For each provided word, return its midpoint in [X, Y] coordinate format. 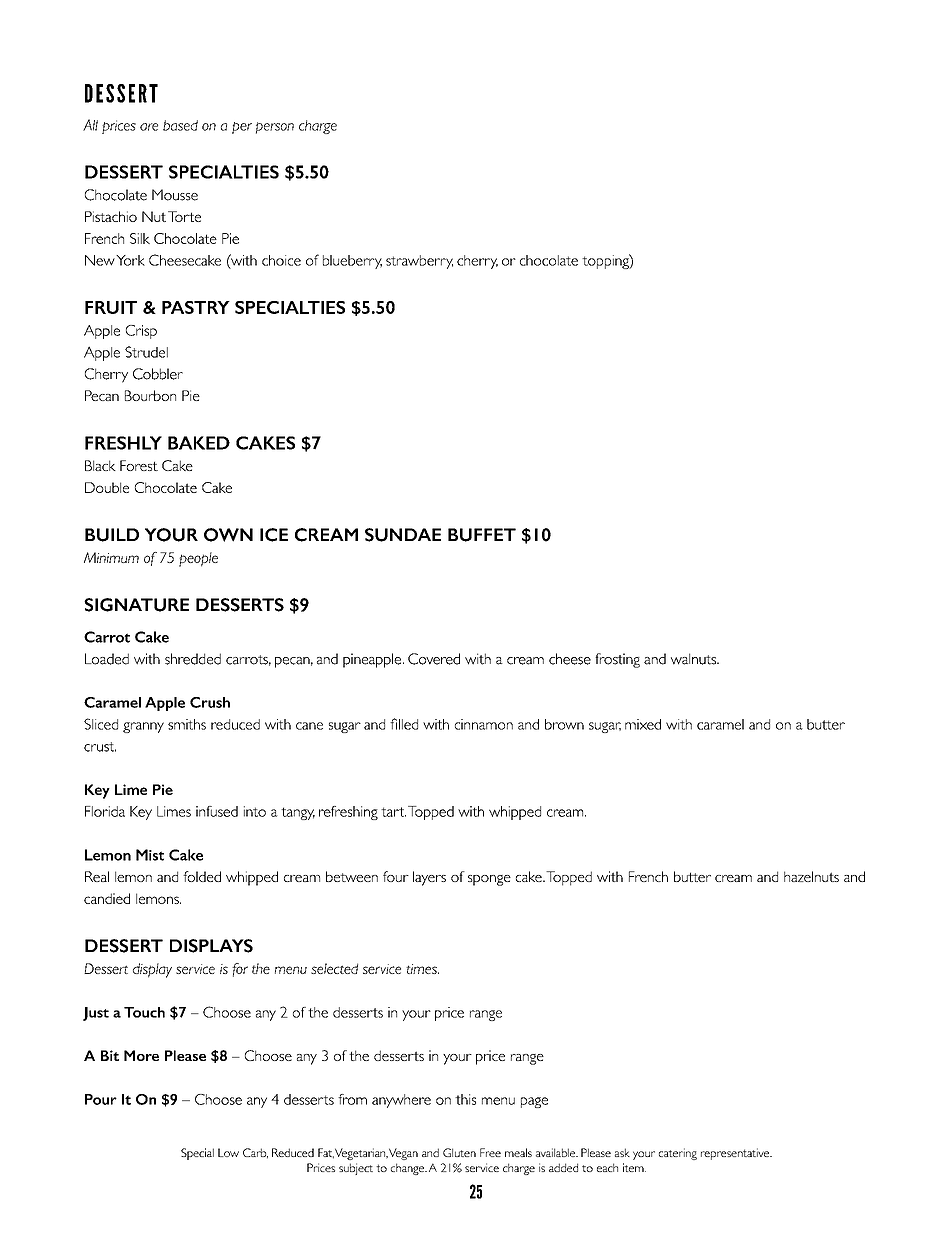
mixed [643, 724]
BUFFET [482, 535]
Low [228, 1152]
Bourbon [150, 395]
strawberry [419, 262]
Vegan [403, 1154]
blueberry [352, 262]
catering [678, 1154]
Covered [434, 659]
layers [429, 878]
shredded [193, 659]
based [180, 125]
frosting [617, 660]
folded [202, 876]
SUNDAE [403, 535]
